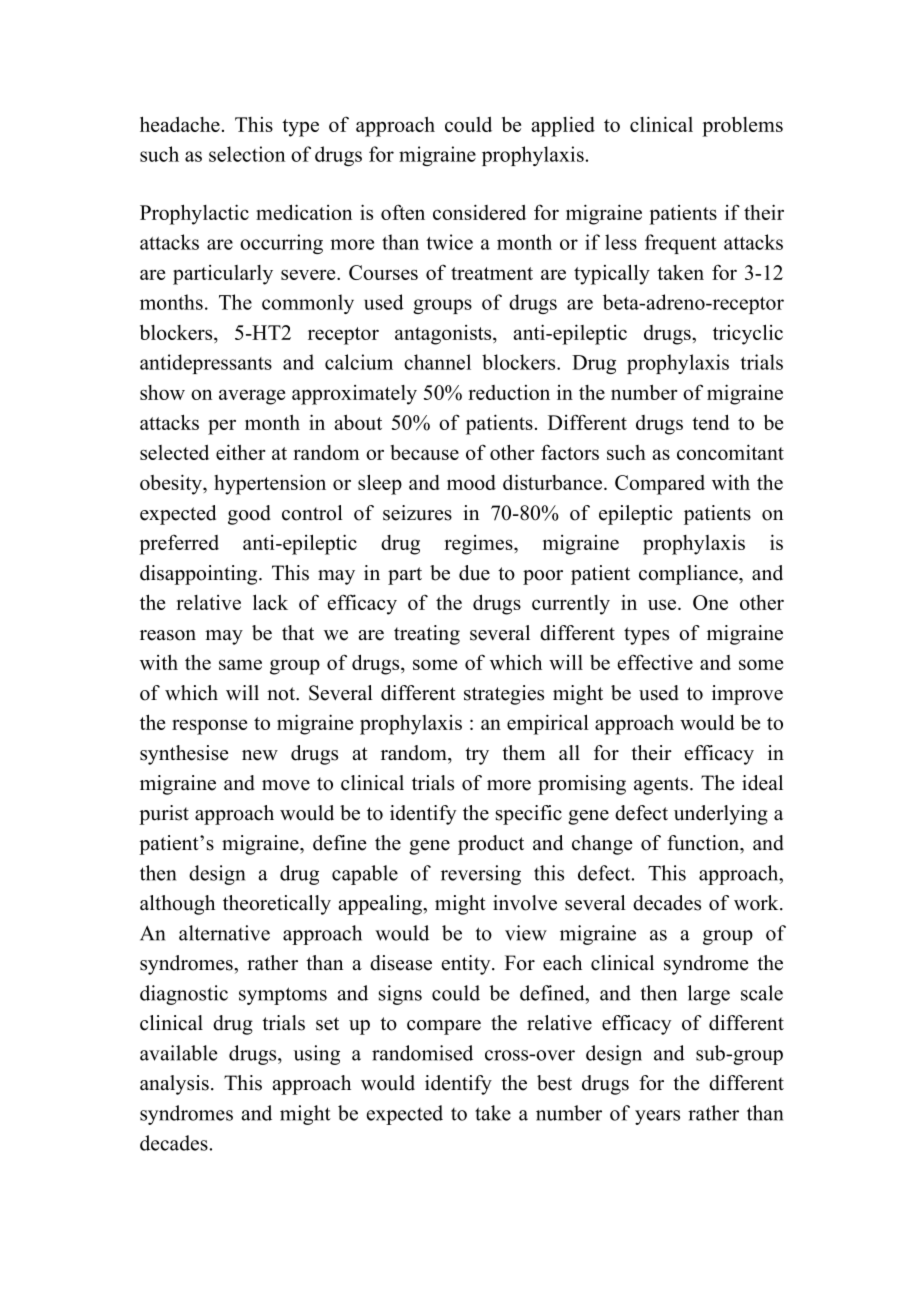 The image size is (924, 1308). Describe the element at coordinates (471, 482) in the page. I see `mood` at that location.
